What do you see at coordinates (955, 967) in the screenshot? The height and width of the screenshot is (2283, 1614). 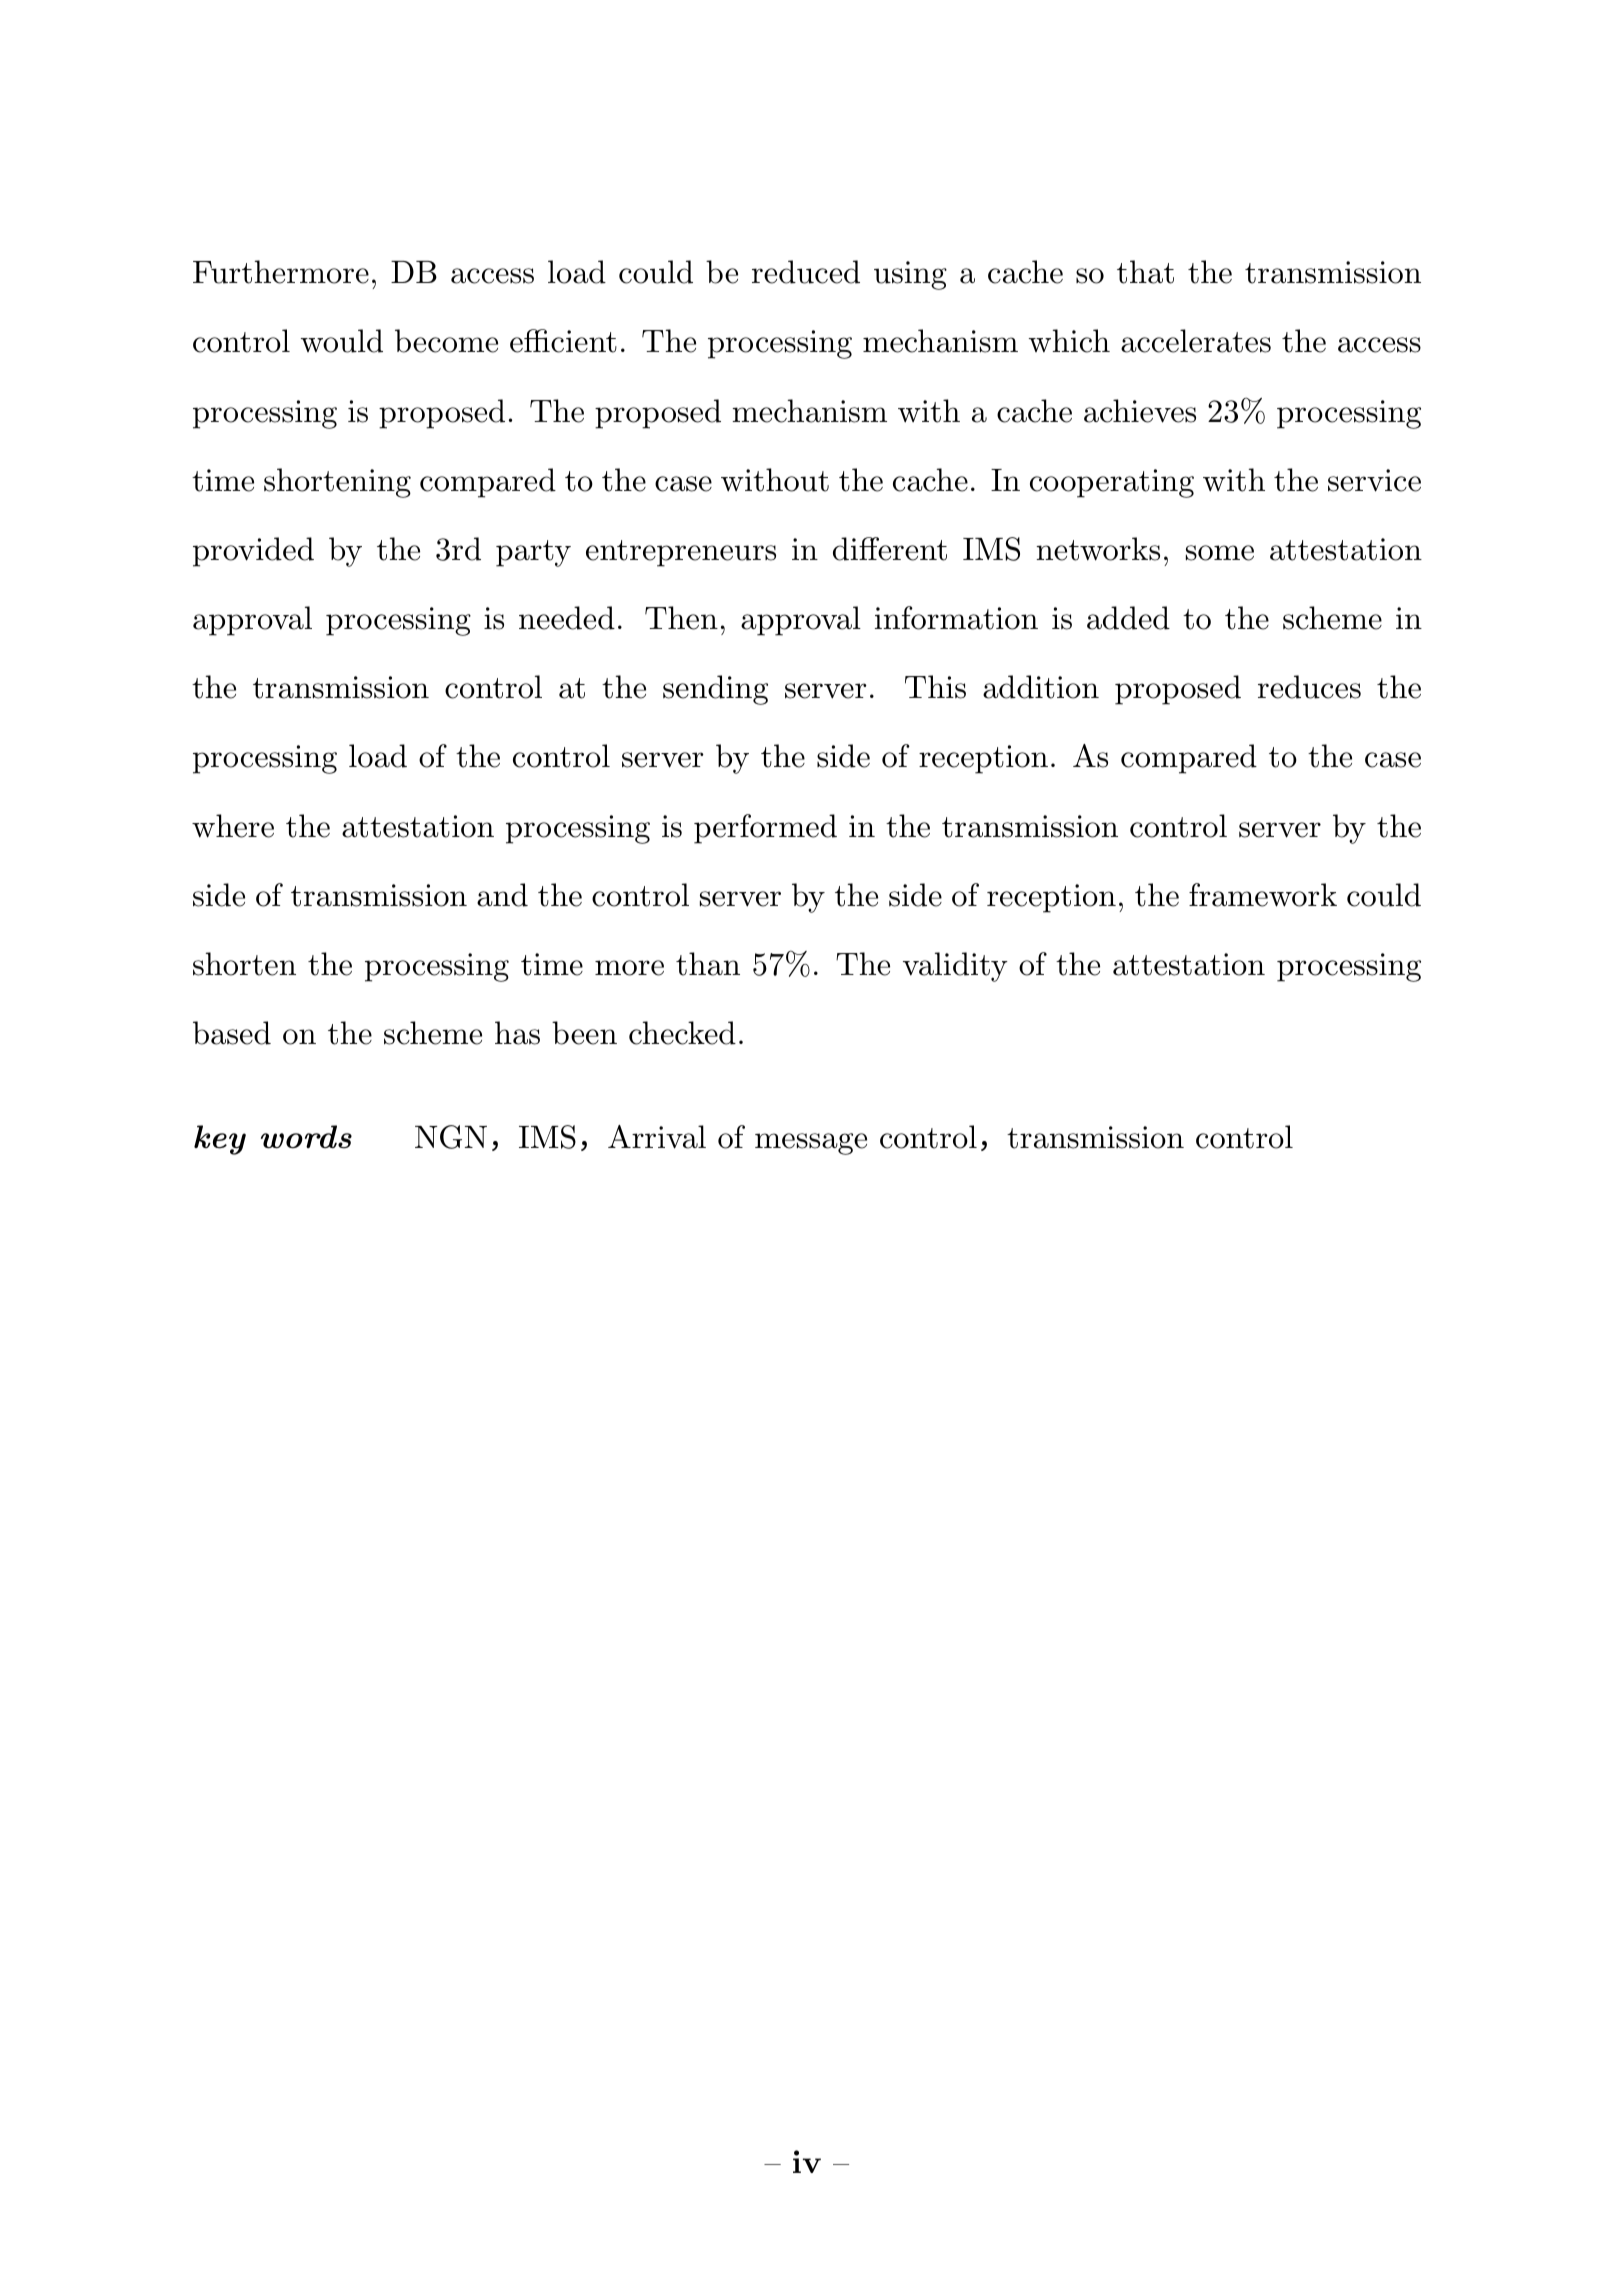 I see `validity` at bounding box center [955, 967].
